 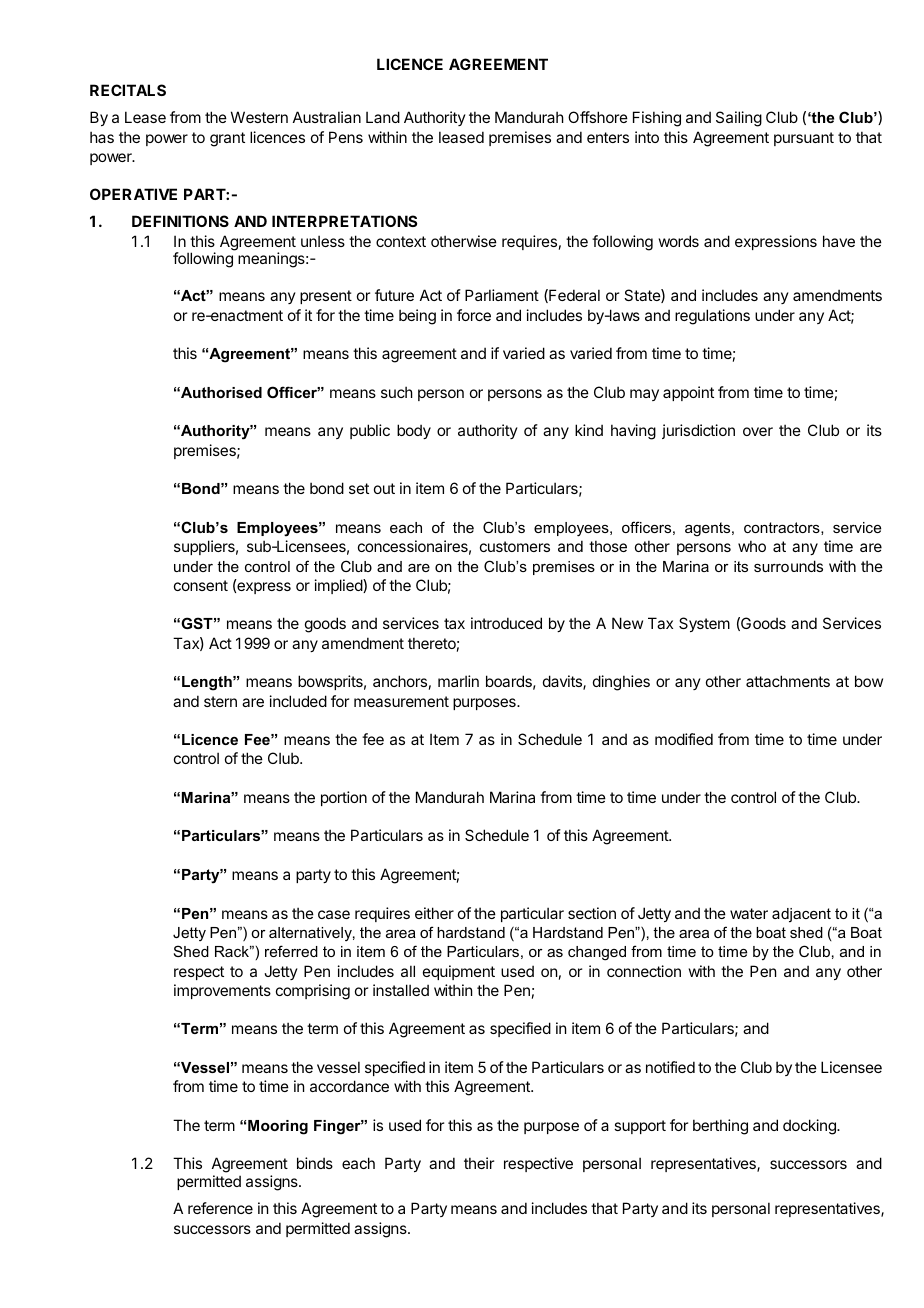 I want to click on such, so click(x=397, y=392).
